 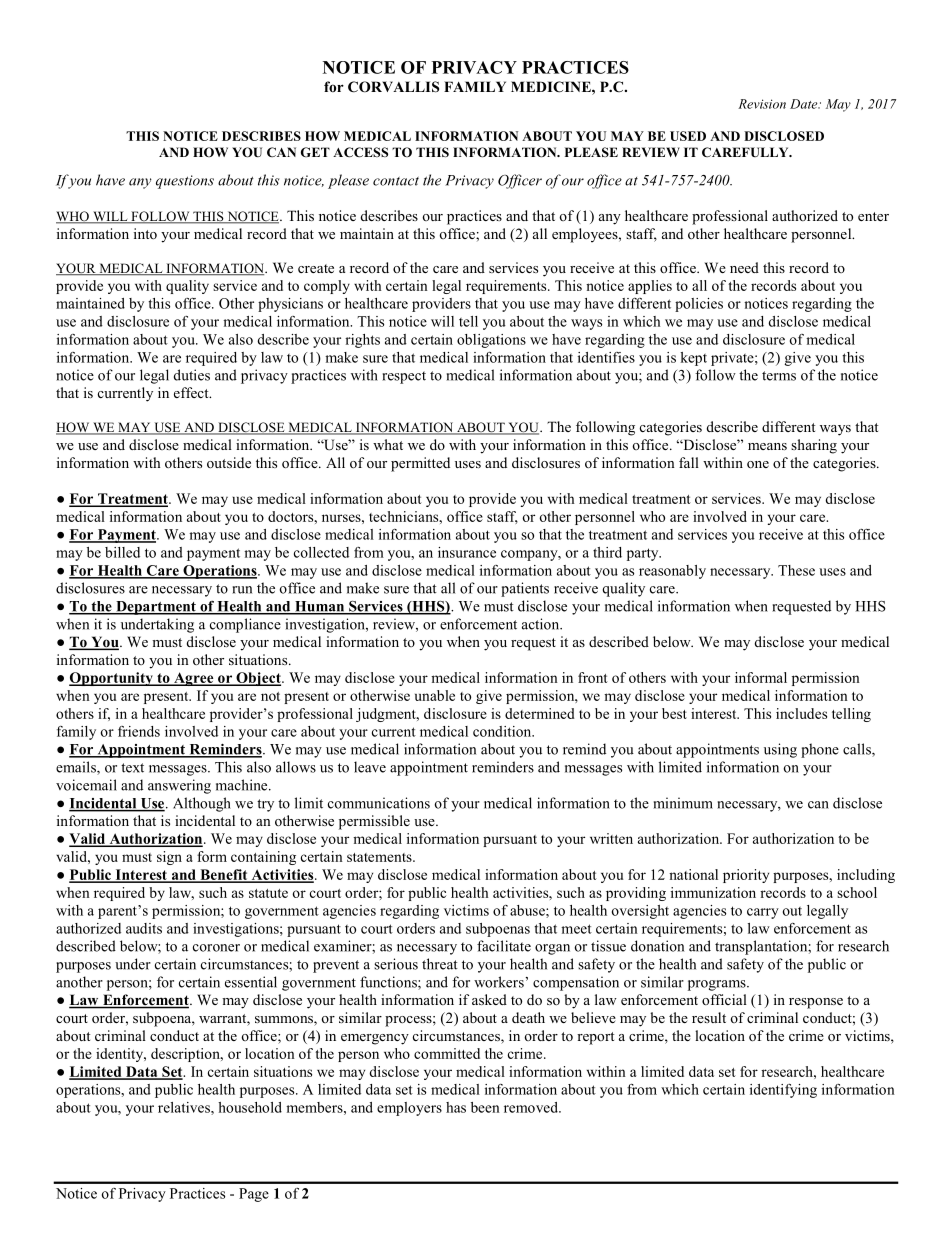 What do you see at coordinates (156, 608) in the screenshot?
I see `Department` at bounding box center [156, 608].
